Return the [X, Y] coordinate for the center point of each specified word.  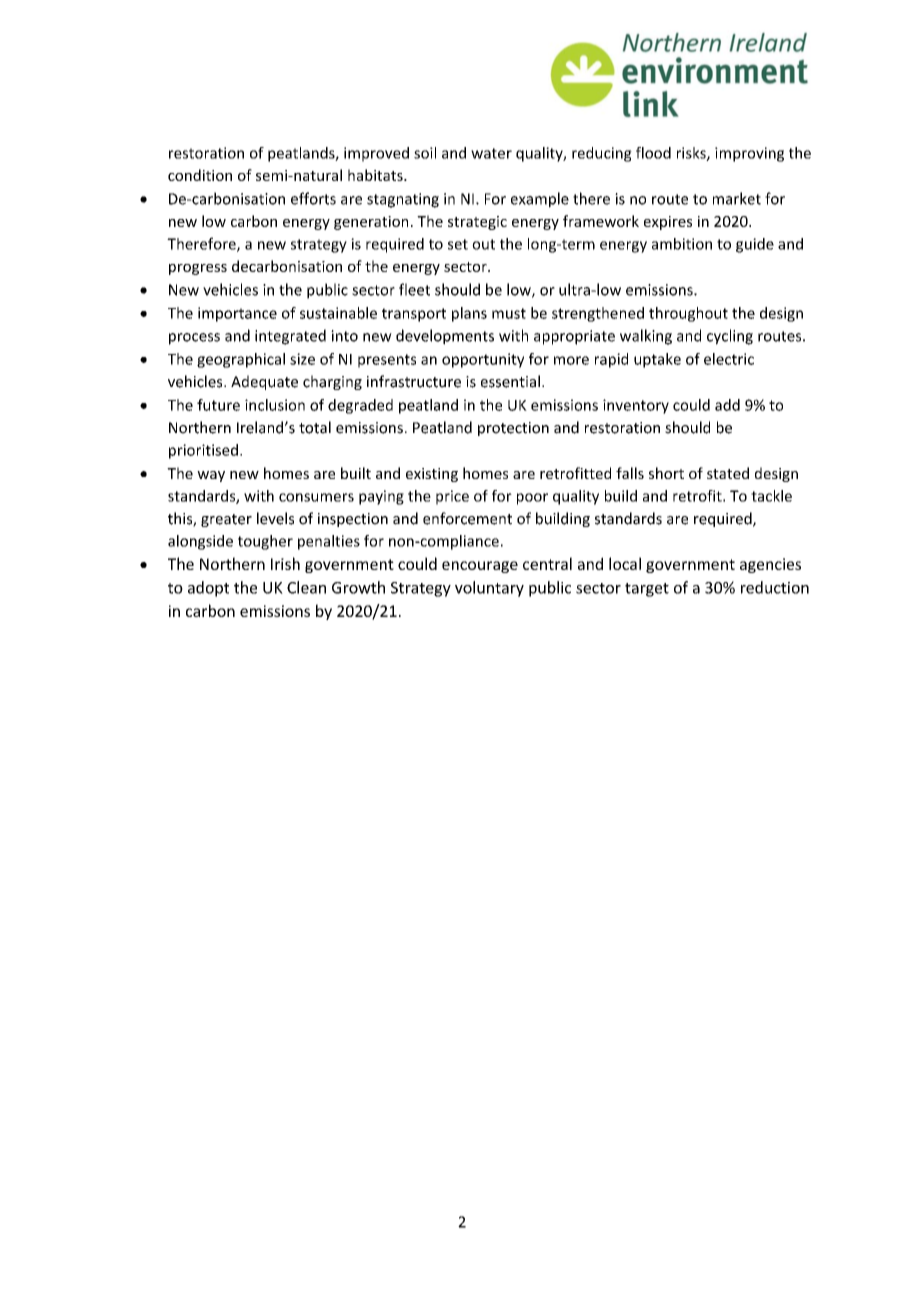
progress [198, 269]
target [647, 590]
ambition [682, 244]
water [491, 153]
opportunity [483, 360]
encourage [480, 567]
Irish [285, 563]
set [458, 244]
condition [200, 175]
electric [729, 359]
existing [432, 475]
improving [749, 154]
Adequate [264, 382]
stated [728, 473]
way [211, 476]
